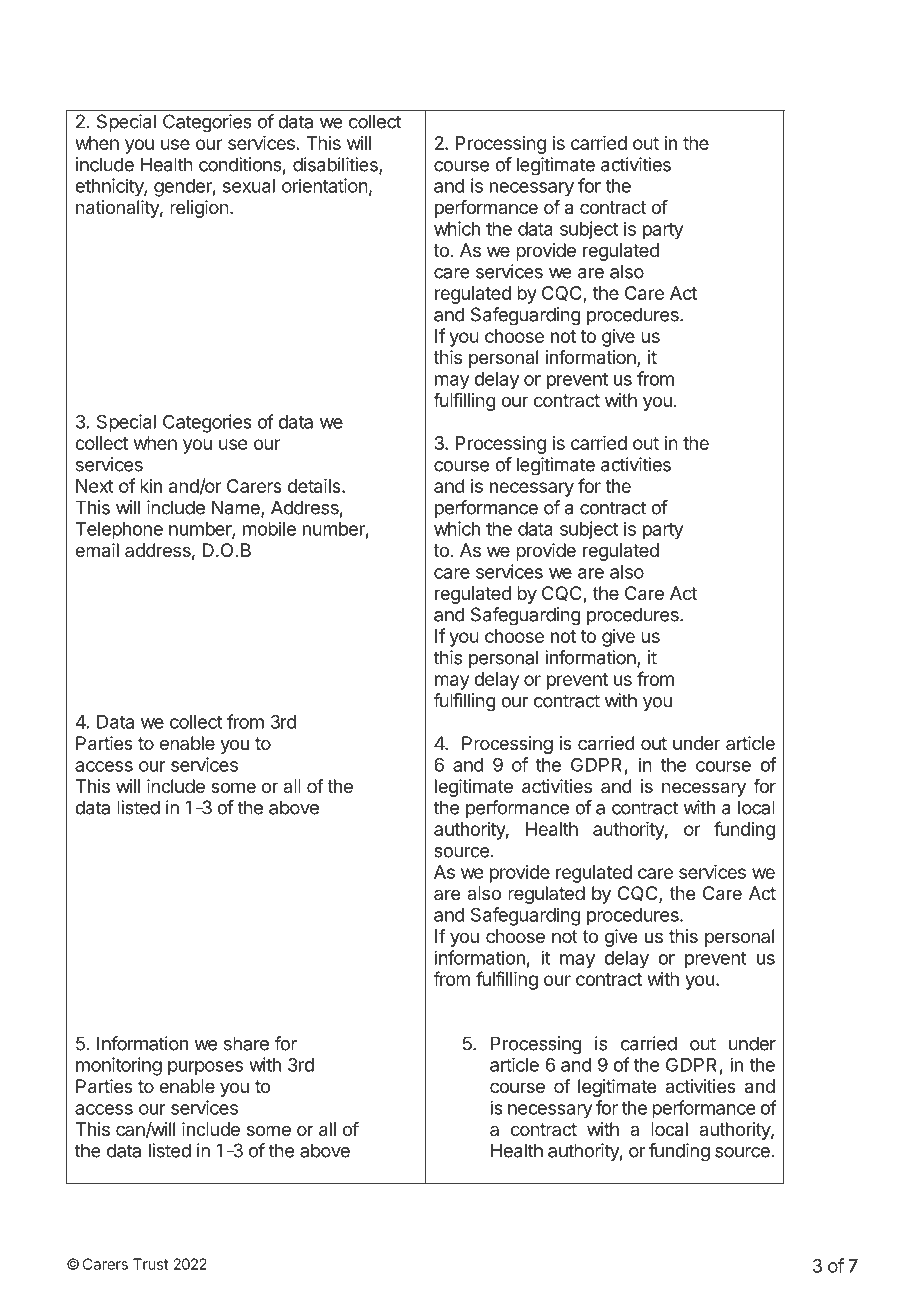 This screenshot has width=924, height=1308. I want to click on religion, so click(199, 209).
